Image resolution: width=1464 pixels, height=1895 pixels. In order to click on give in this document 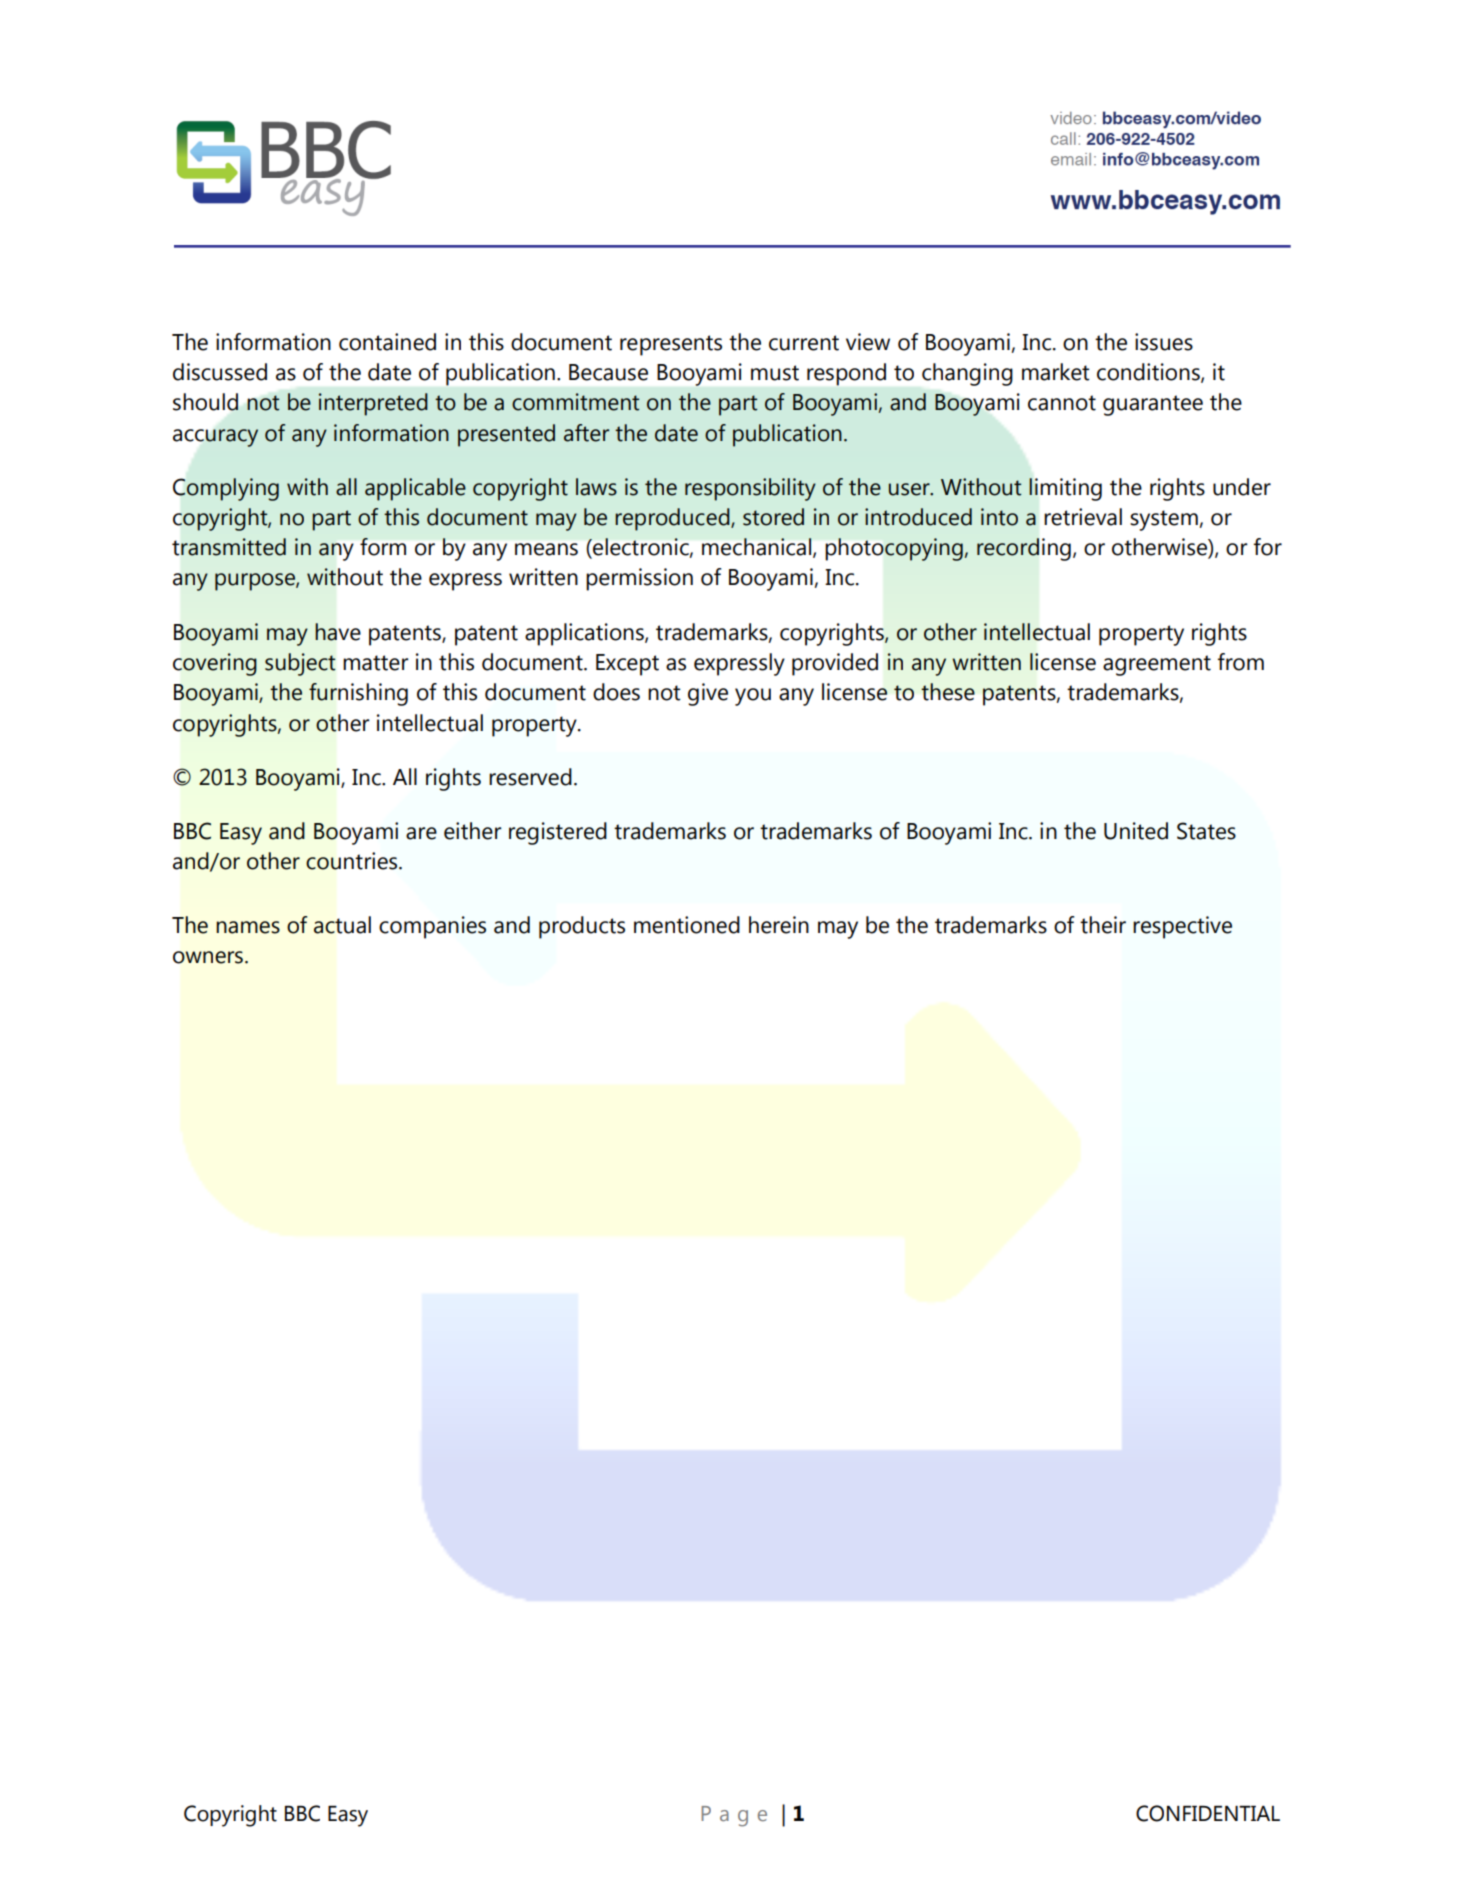, I will do `click(708, 694)`.
